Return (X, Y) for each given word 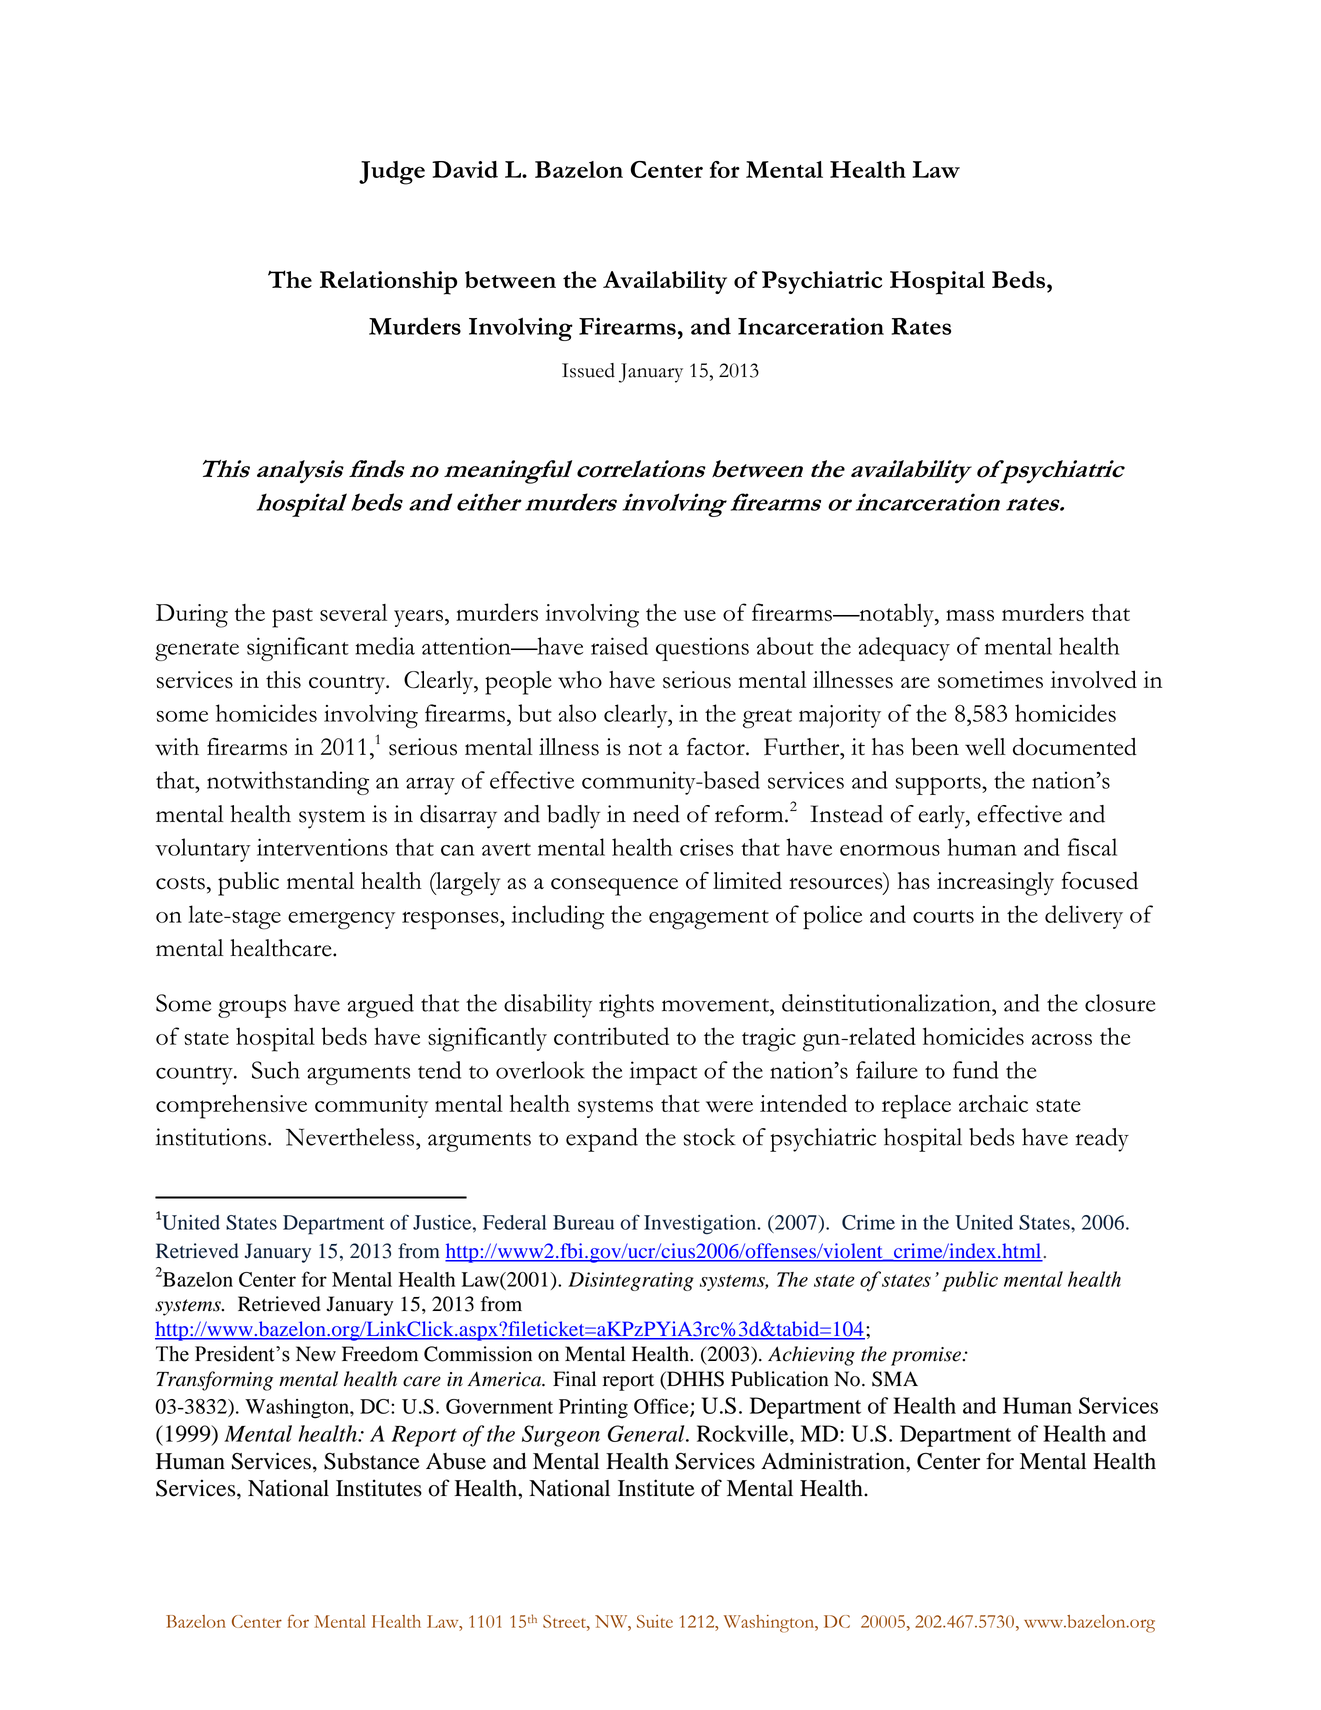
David (465, 169)
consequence (614, 887)
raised (619, 646)
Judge (392, 173)
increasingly (995, 884)
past (292, 618)
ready (1102, 1140)
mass (970, 615)
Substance (372, 1461)
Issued (588, 370)
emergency (341, 920)
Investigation (701, 1225)
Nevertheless (350, 1137)
